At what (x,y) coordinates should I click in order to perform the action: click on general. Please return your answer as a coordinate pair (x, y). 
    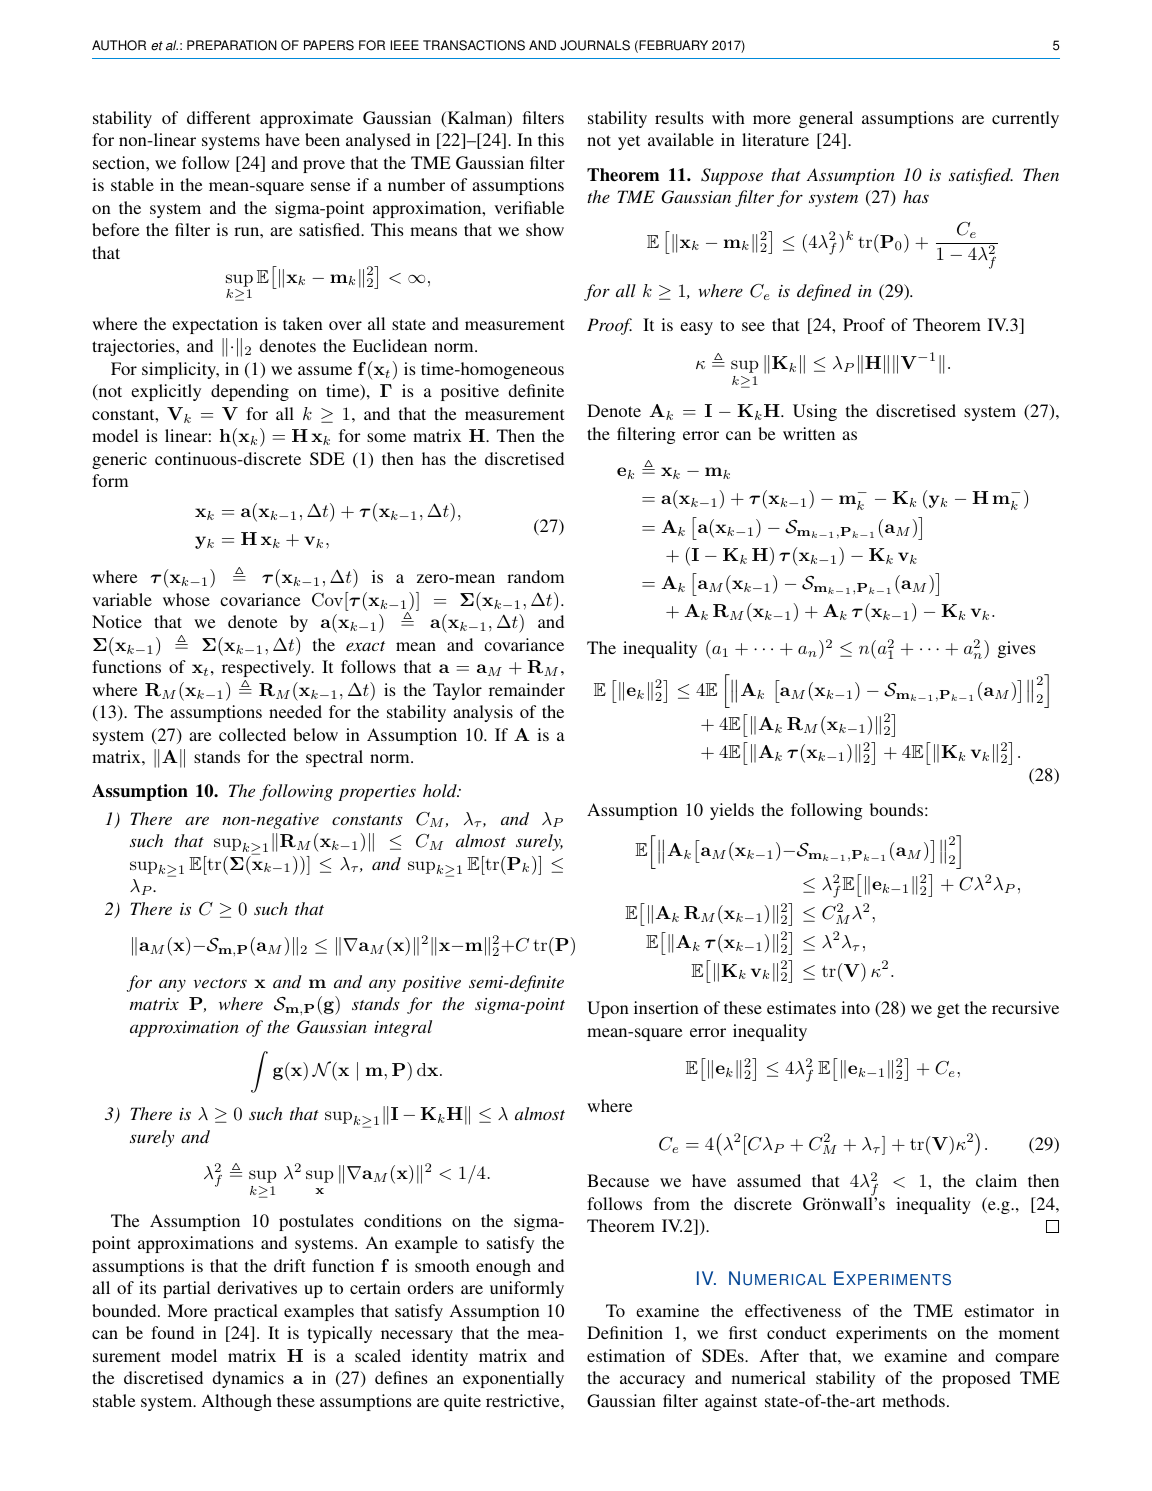
    Looking at the image, I should click on (826, 119).
